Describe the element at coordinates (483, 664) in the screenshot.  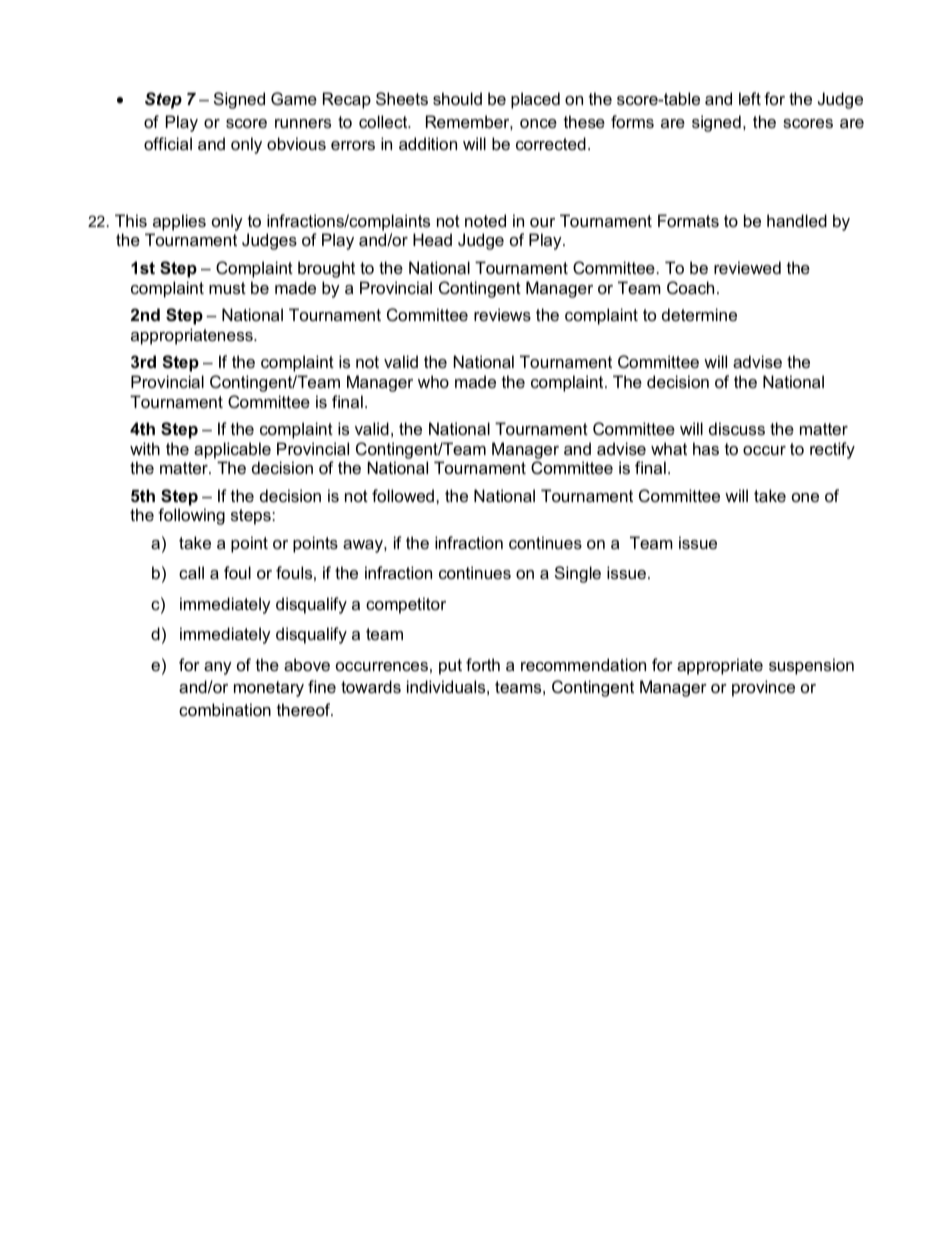
I see `forth` at that location.
